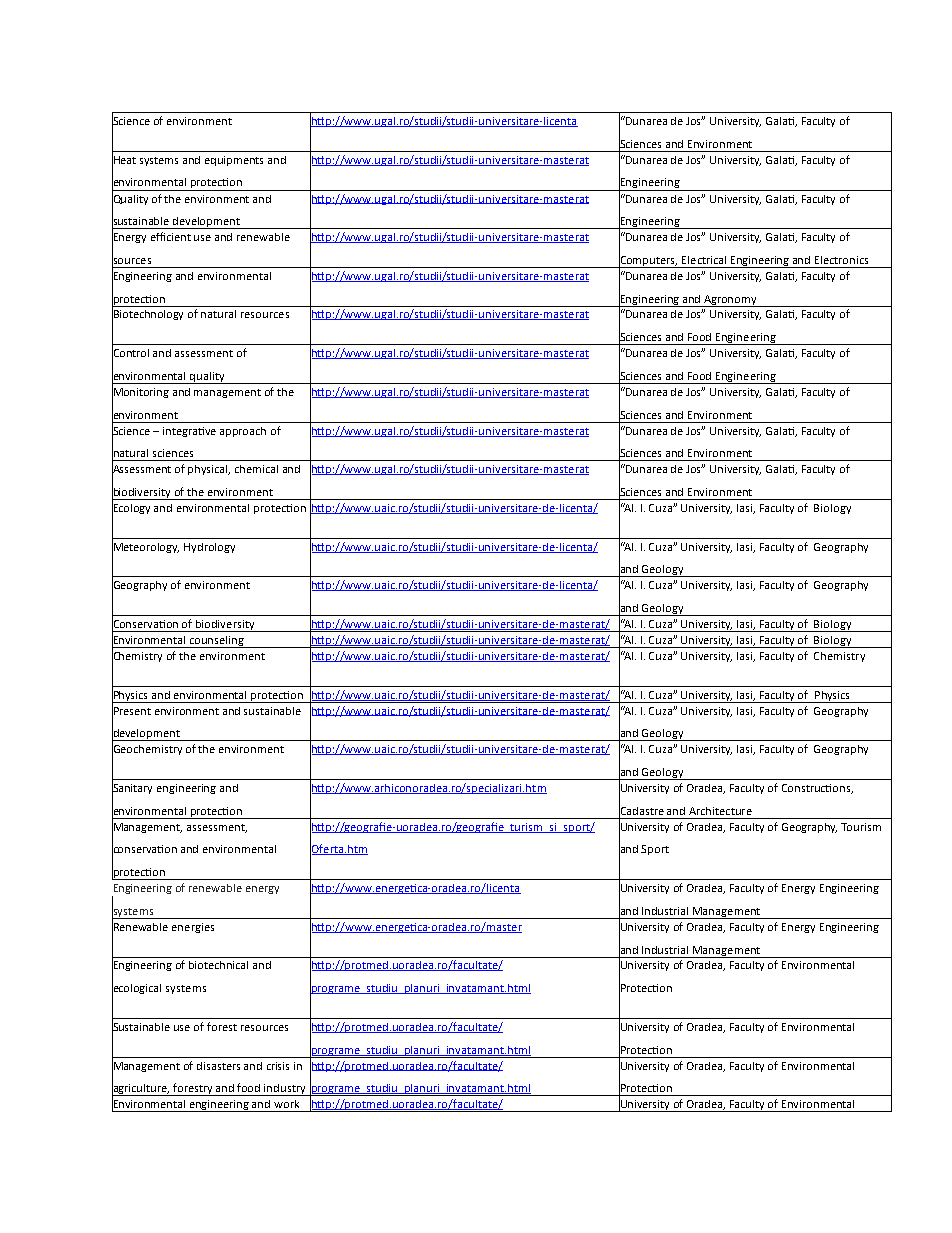 This screenshot has height=1233, width=952. I want to click on industry, so click(285, 1090).
